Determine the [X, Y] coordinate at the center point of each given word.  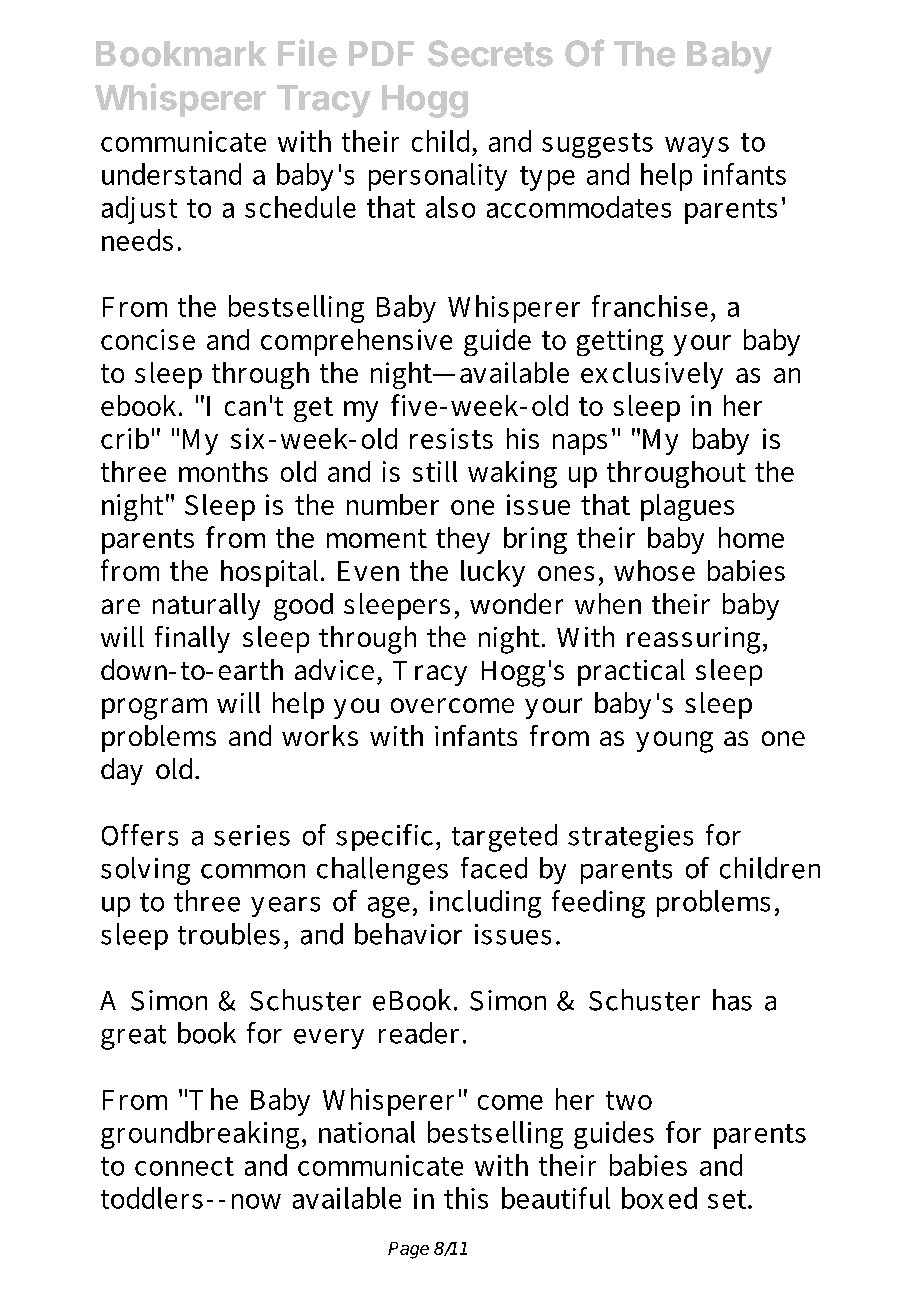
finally [192, 639]
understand [171, 174]
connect [184, 1166]
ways [697, 147]
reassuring [693, 640]
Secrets [490, 53]
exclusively [652, 375]
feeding [598, 904]
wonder [516, 603]
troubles [229, 934]
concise [148, 339]
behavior [408, 934]
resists [451, 438]
